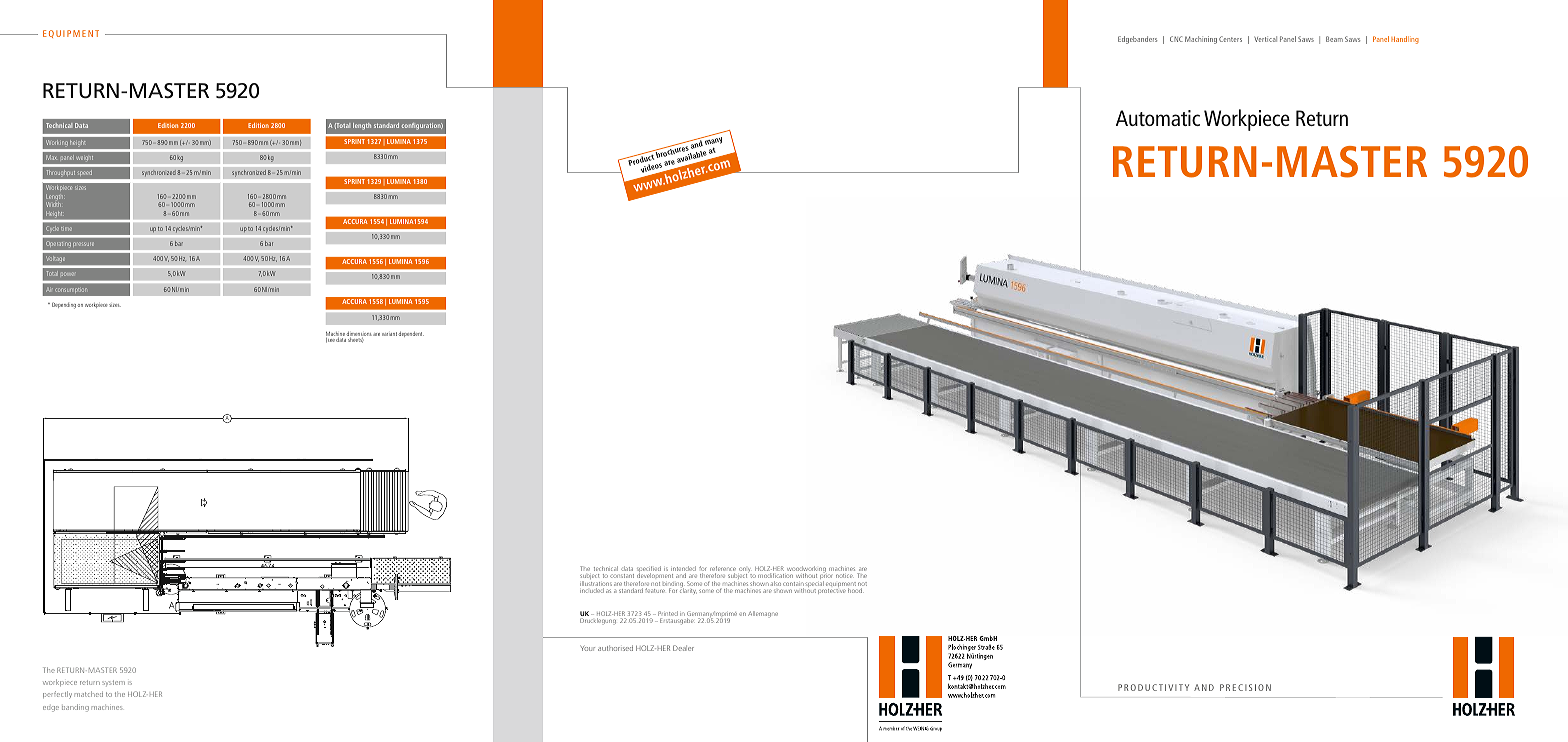  What do you see at coordinates (1158, 118) in the screenshot?
I see `Automatic` at bounding box center [1158, 118].
